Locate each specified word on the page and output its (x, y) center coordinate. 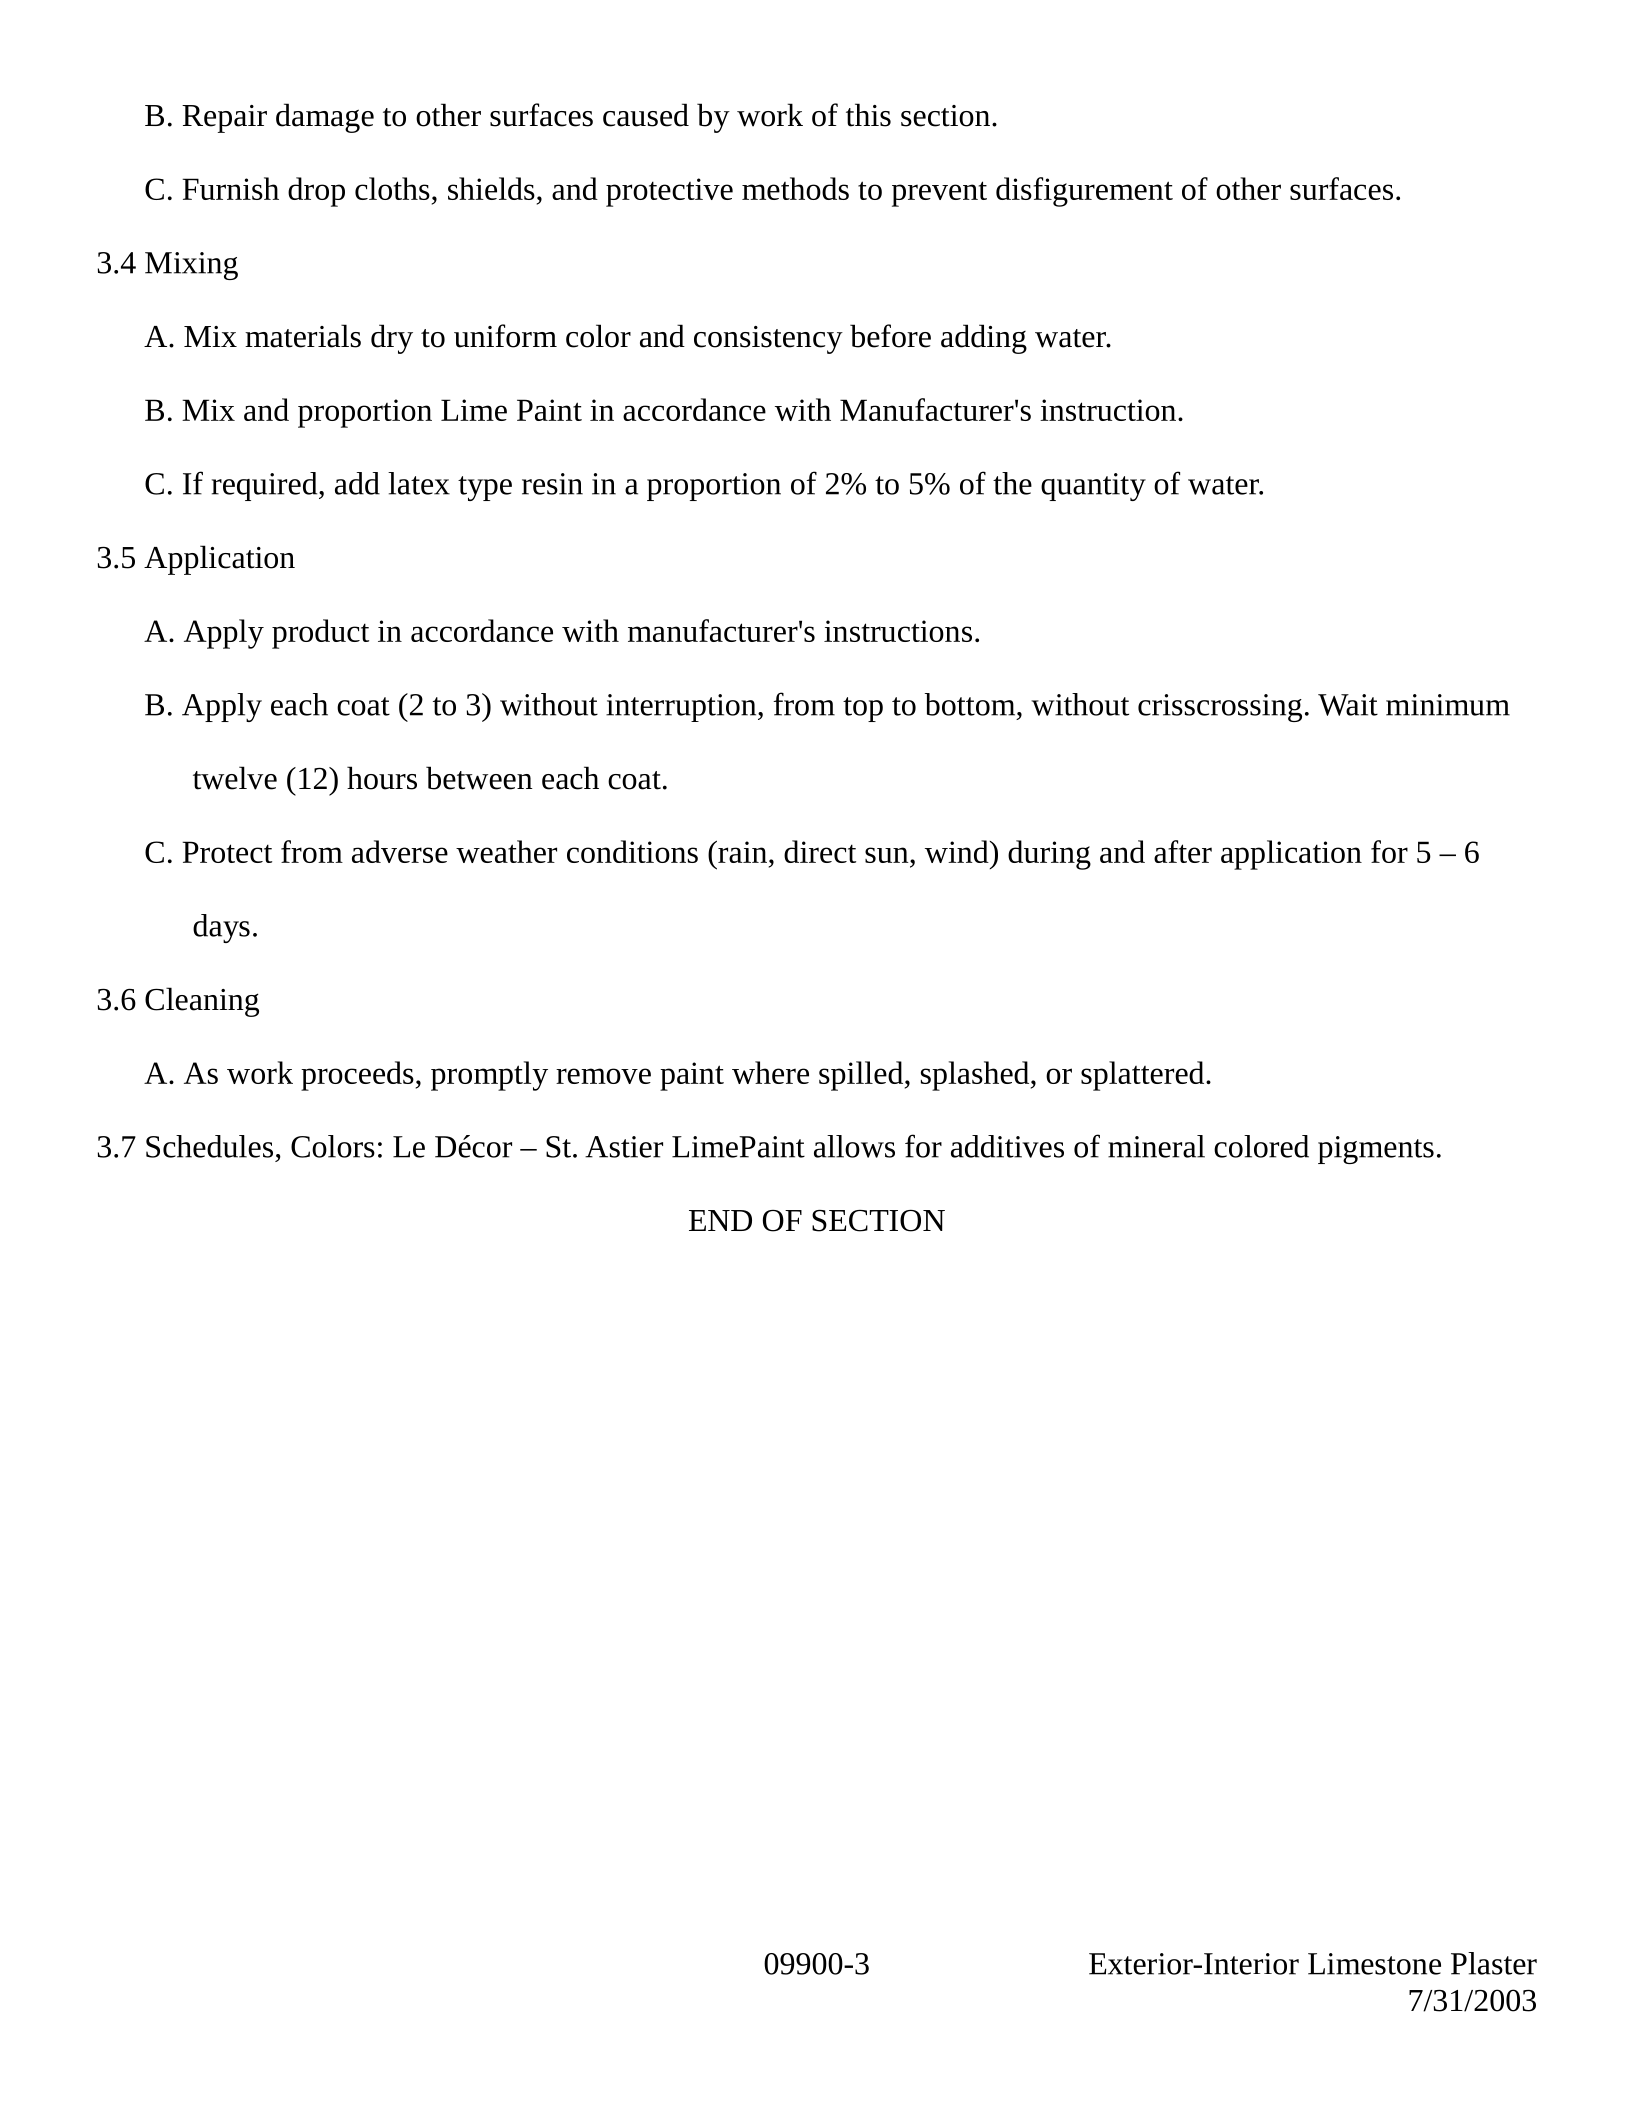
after (1183, 851)
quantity (1093, 487)
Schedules (209, 1146)
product (320, 634)
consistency (768, 340)
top (863, 709)
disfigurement (1084, 192)
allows (854, 1146)
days (221, 928)
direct (820, 851)
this (868, 115)
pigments (1376, 1150)
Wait (1348, 705)
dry (392, 339)
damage (325, 118)
